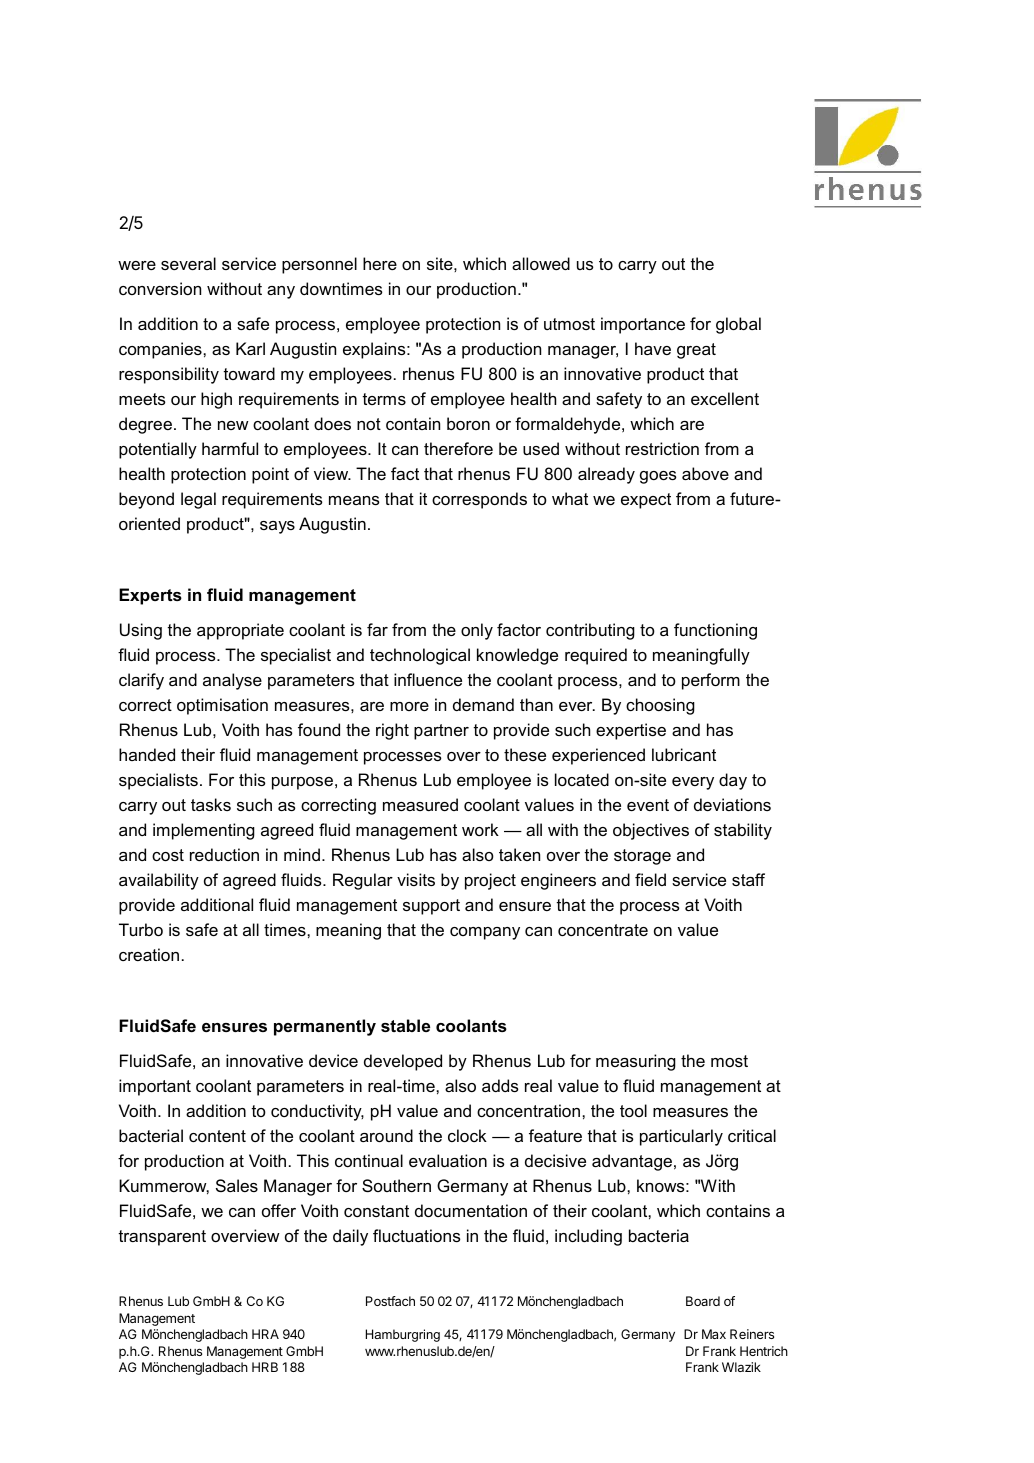 This page has height=1463, width=1034. I want to click on conversion, so click(160, 288).
